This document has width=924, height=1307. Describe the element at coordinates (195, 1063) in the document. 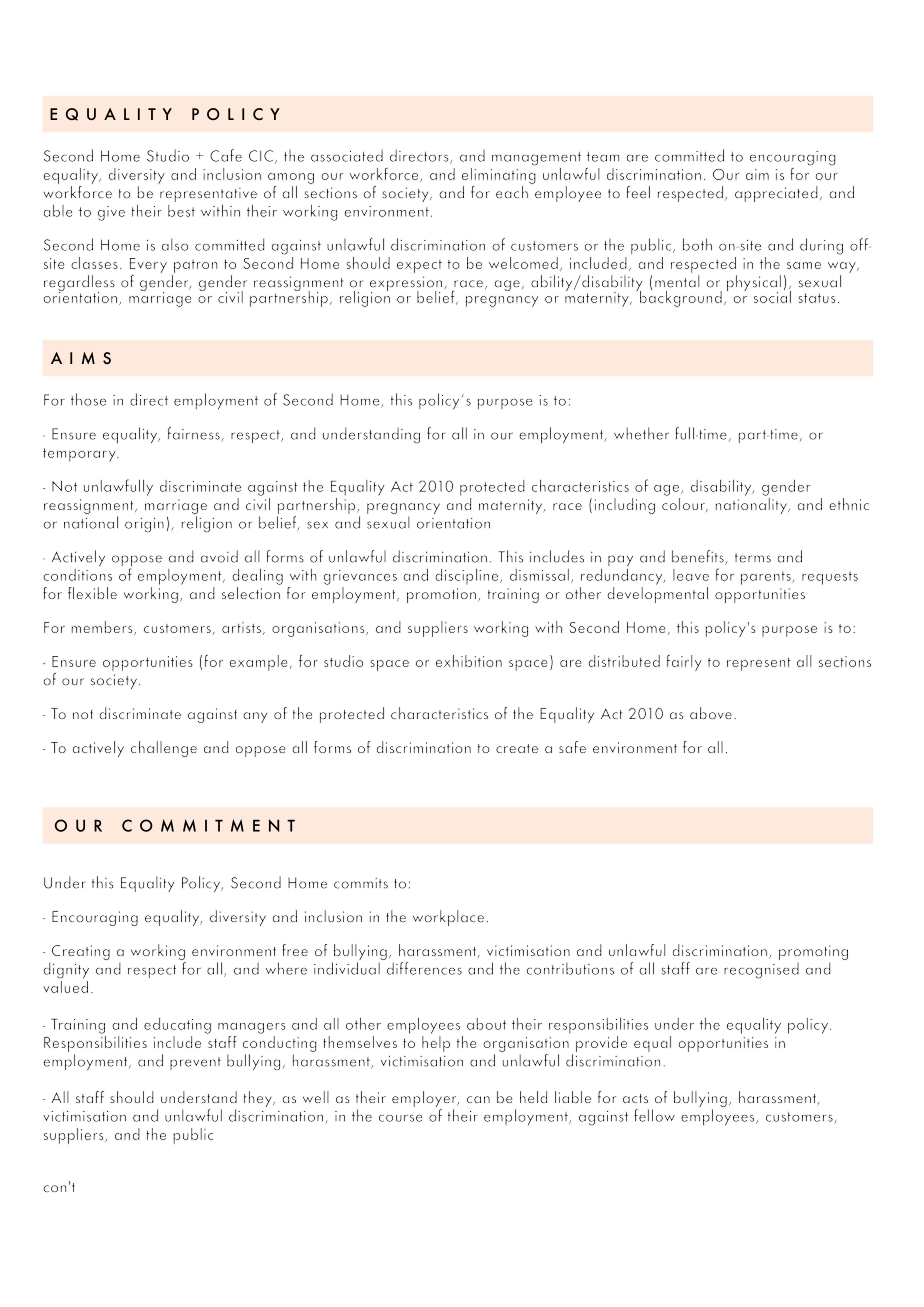

I see `prevent` at that location.
